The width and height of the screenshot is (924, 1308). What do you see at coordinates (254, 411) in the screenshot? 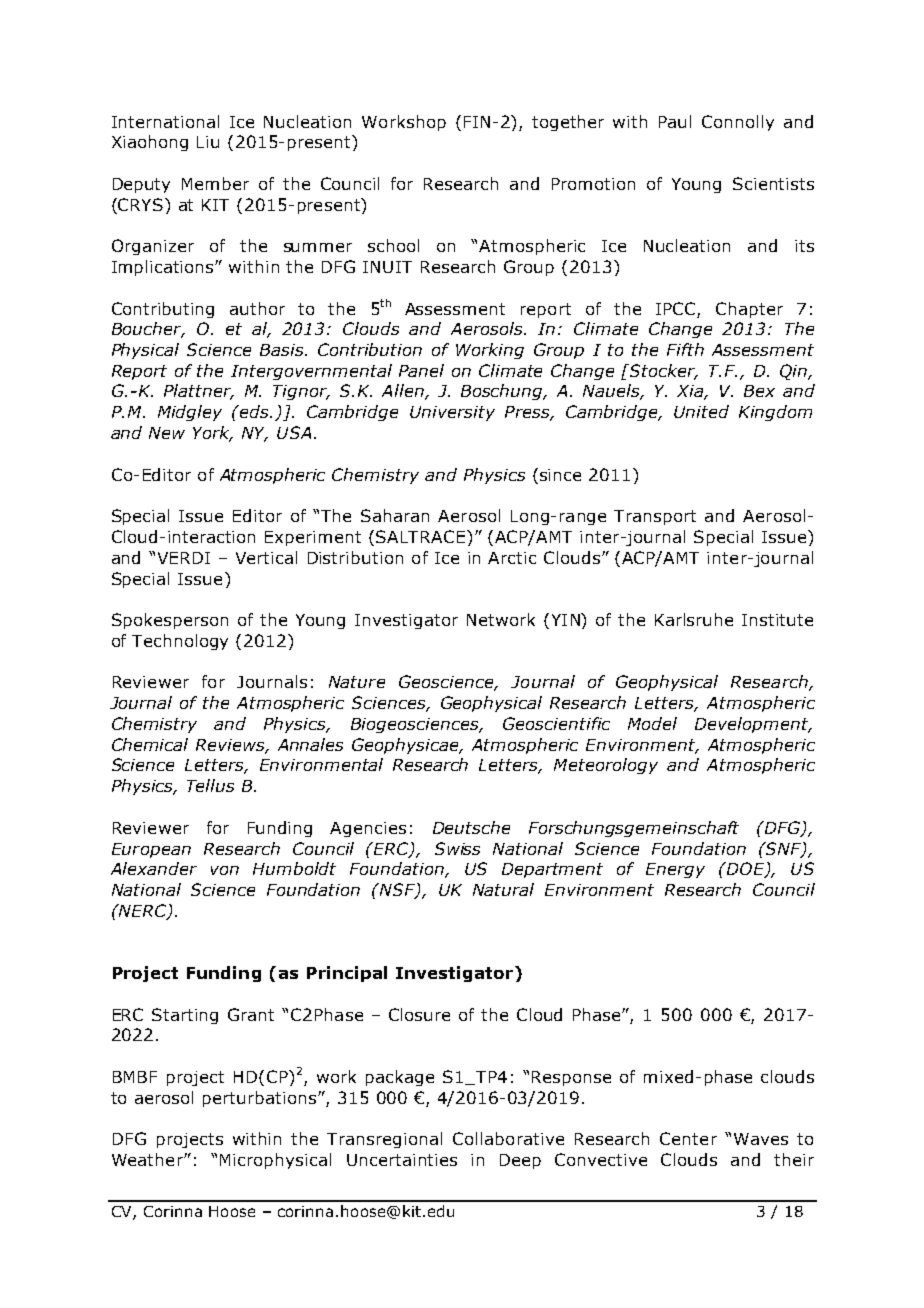
I see `eds` at bounding box center [254, 411].
